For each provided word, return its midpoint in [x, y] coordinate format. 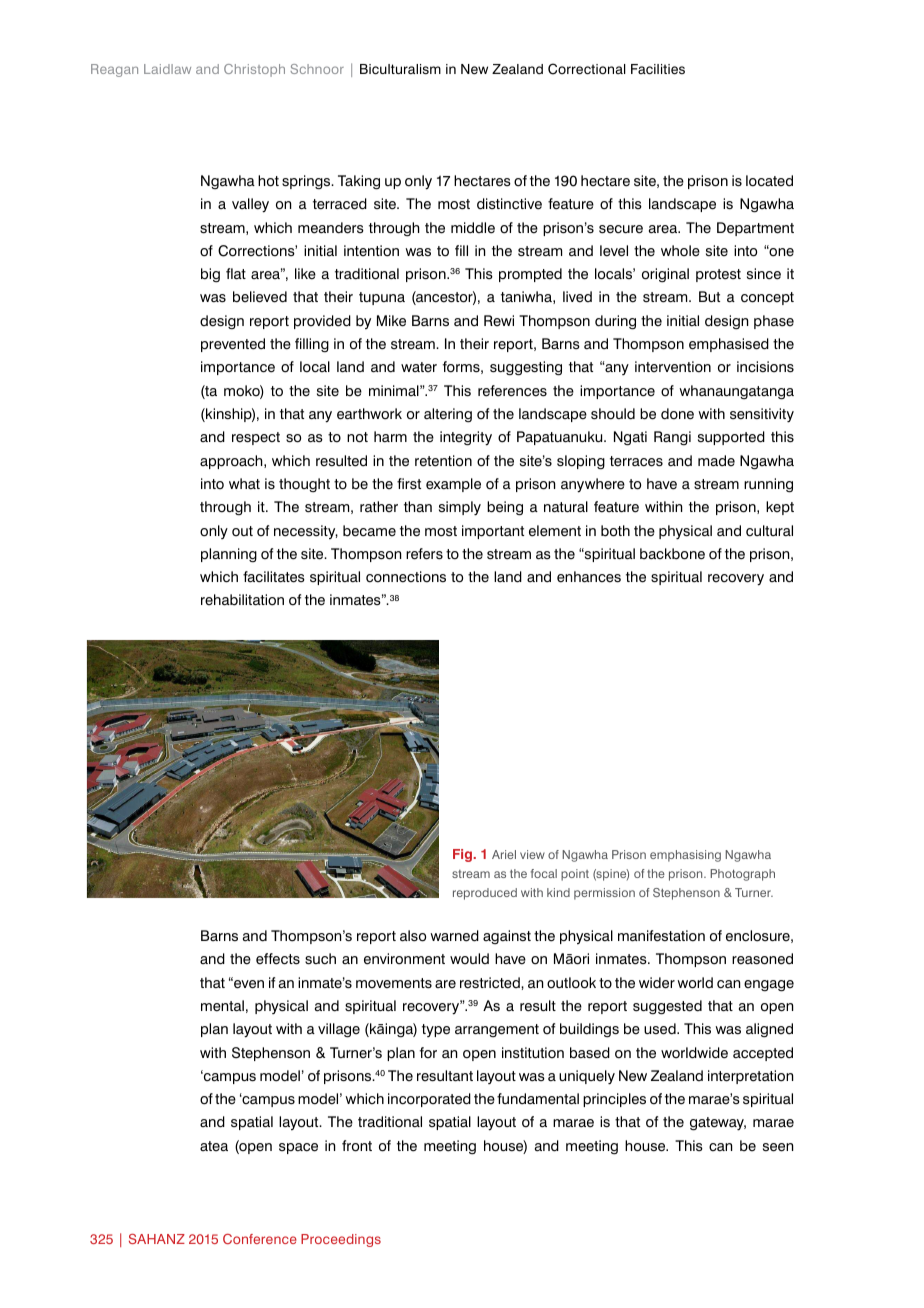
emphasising [685, 856]
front [357, 1146]
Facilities [658, 69]
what [244, 483]
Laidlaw [167, 69]
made [716, 461]
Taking [359, 182]
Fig [463, 855]
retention [443, 461]
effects [278, 959]
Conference [260, 1239]
